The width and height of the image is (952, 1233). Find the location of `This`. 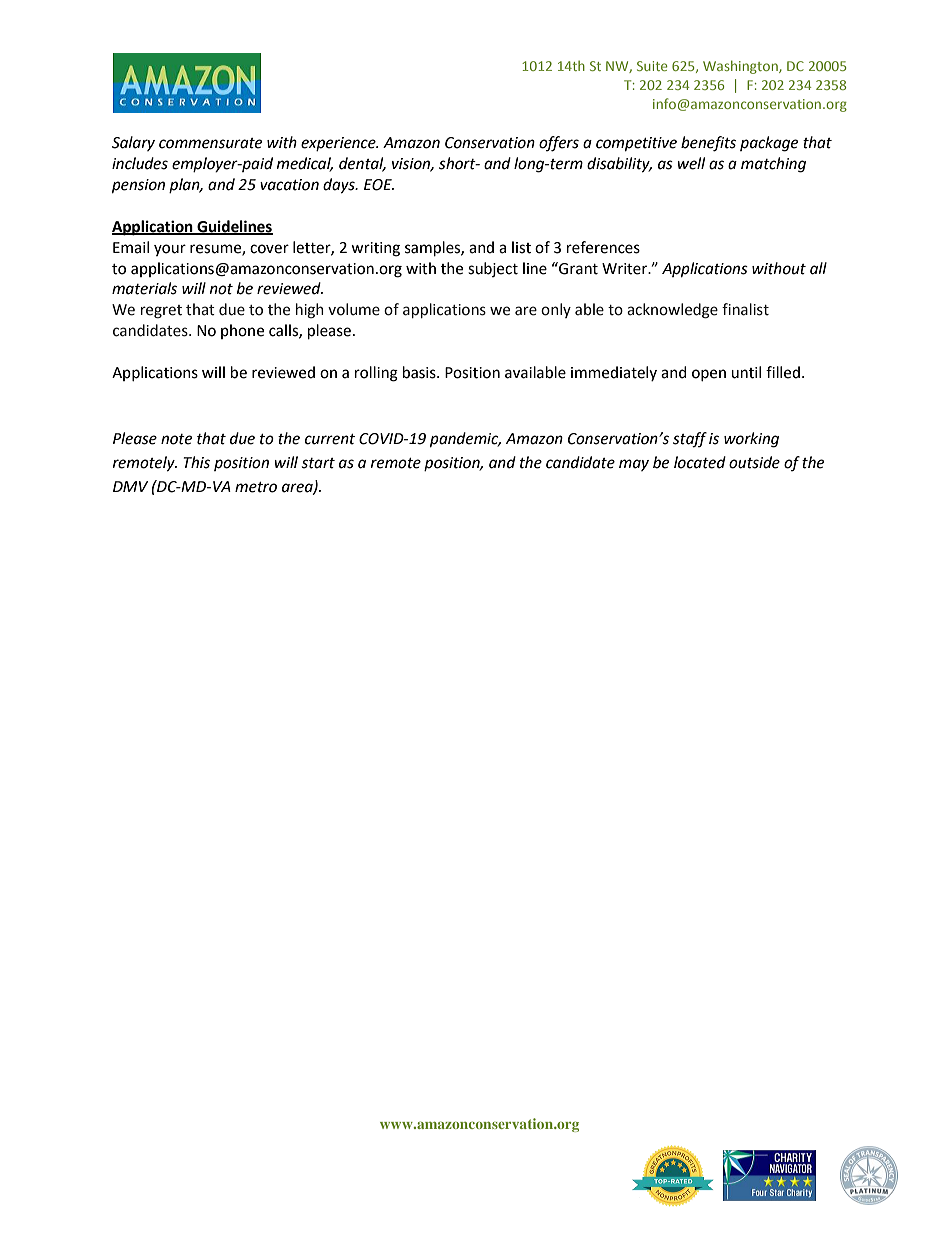

This is located at coordinates (196, 462).
